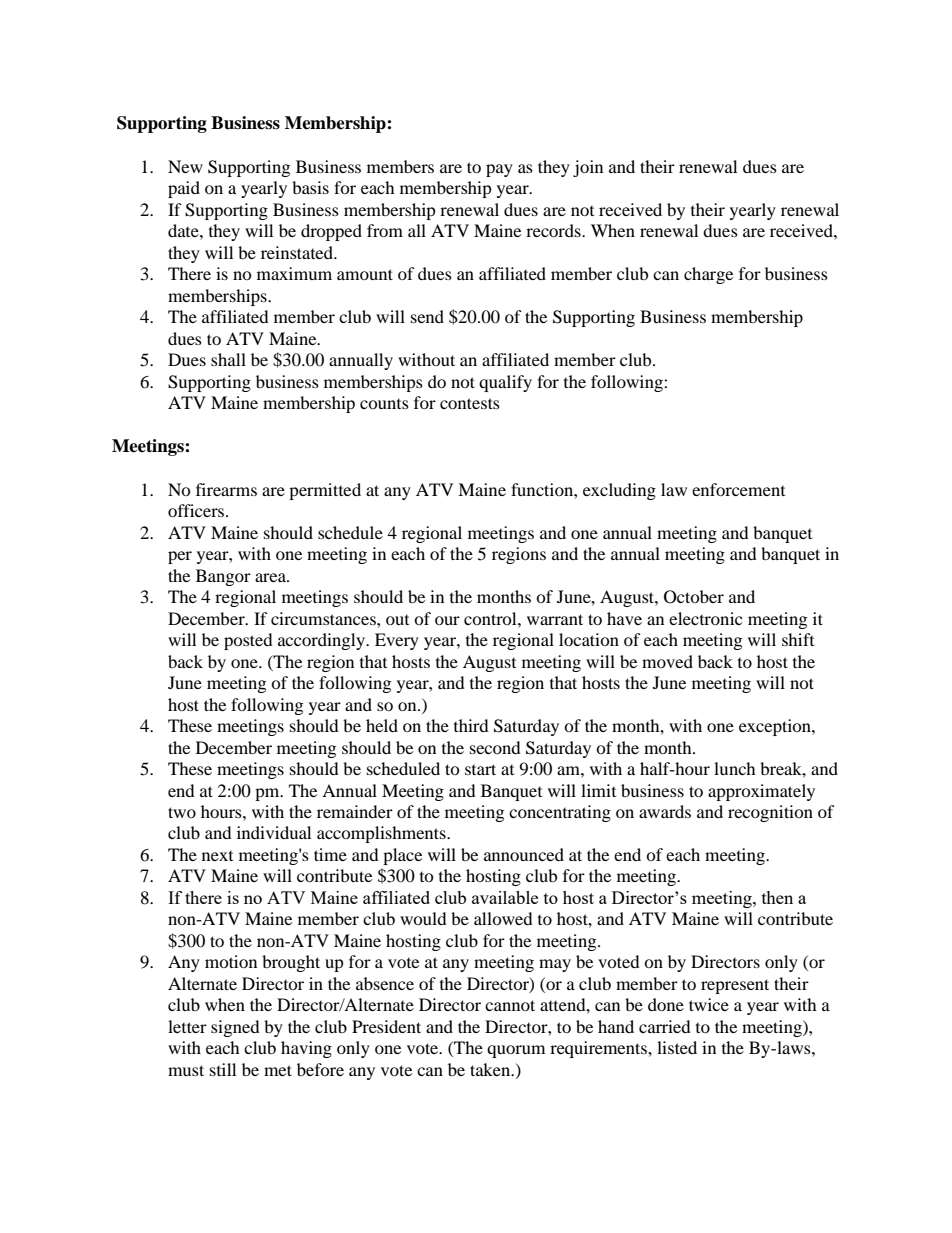 The image size is (952, 1233). What do you see at coordinates (516, 1051) in the document?
I see `quorum` at bounding box center [516, 1051].
